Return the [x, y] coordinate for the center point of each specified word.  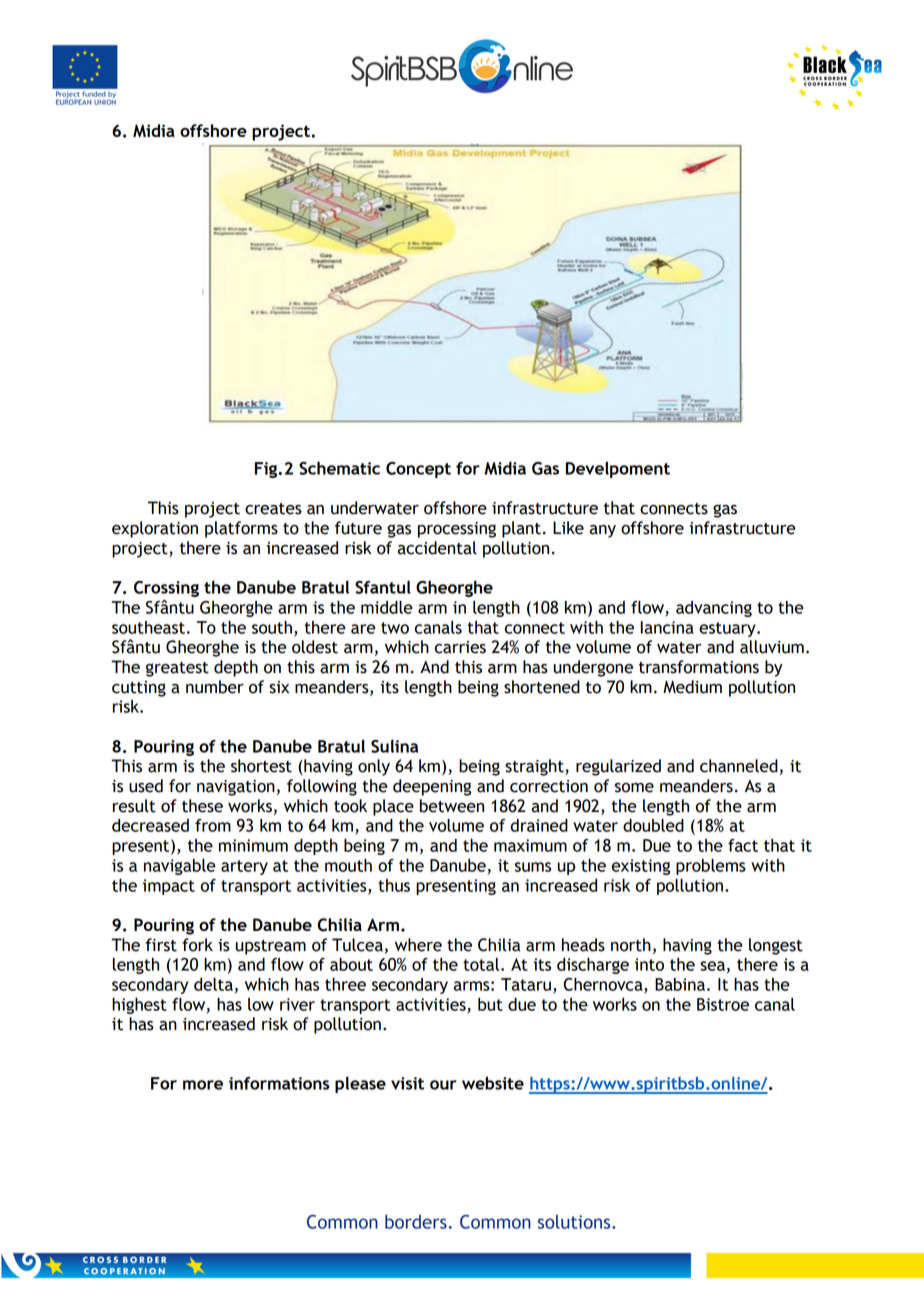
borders [416, 1222]
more [203, 1085]
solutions [575, 1222]
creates [273, 509]
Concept [418, 470]
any [602, 531]
